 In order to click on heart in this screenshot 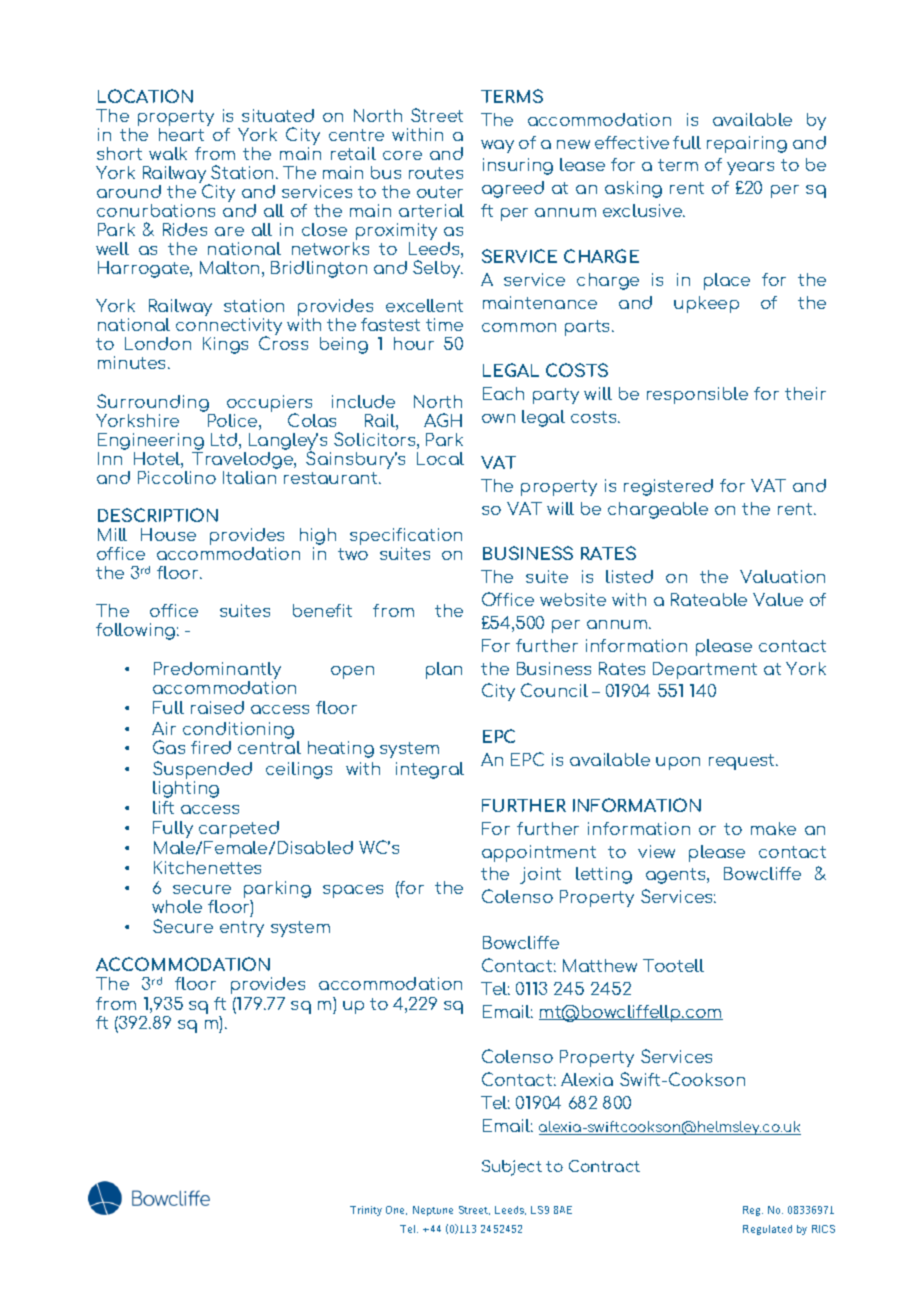, I will do `click(181, 133)`.
